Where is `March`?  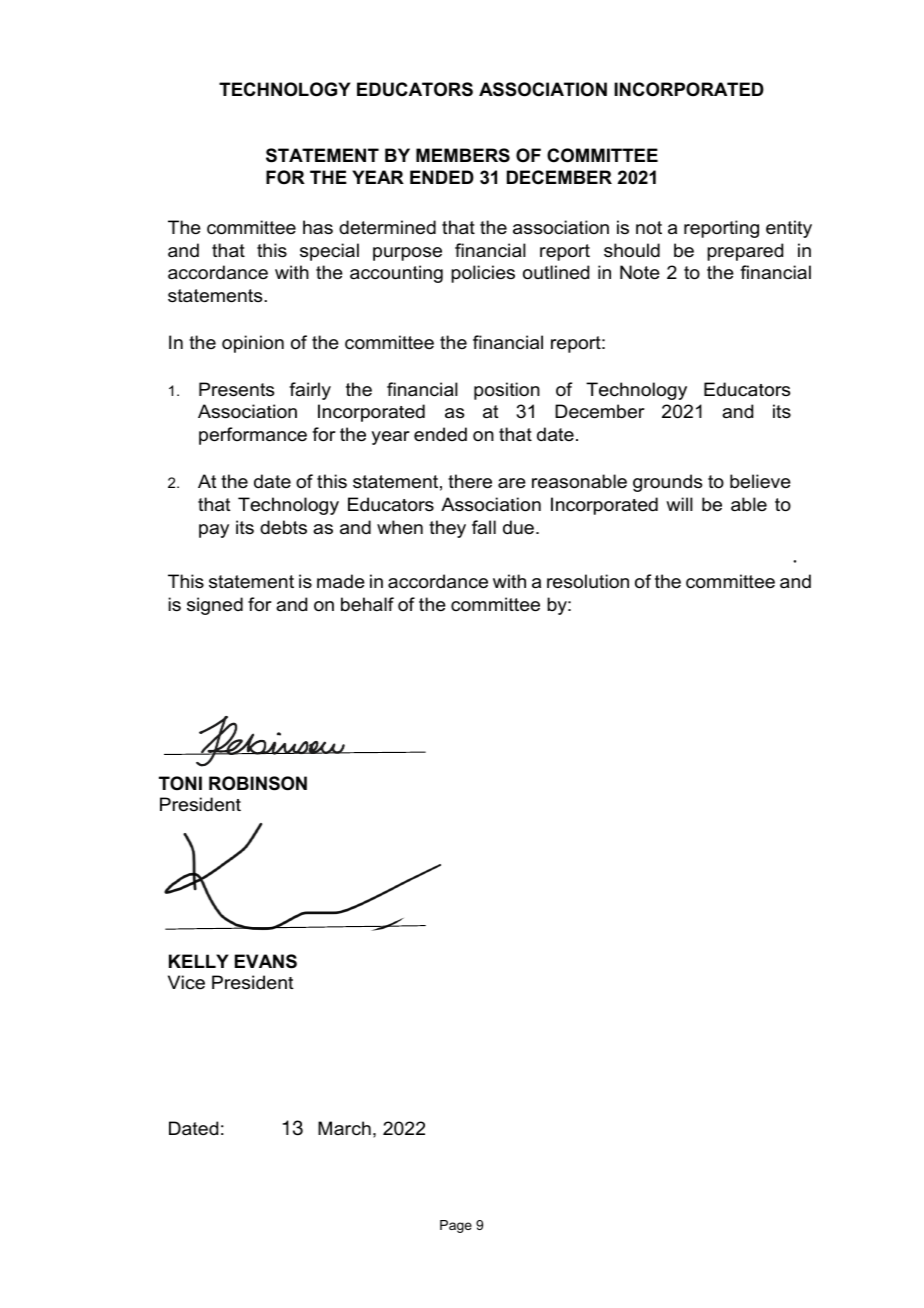
March is located at coordinates (344, 1128).
